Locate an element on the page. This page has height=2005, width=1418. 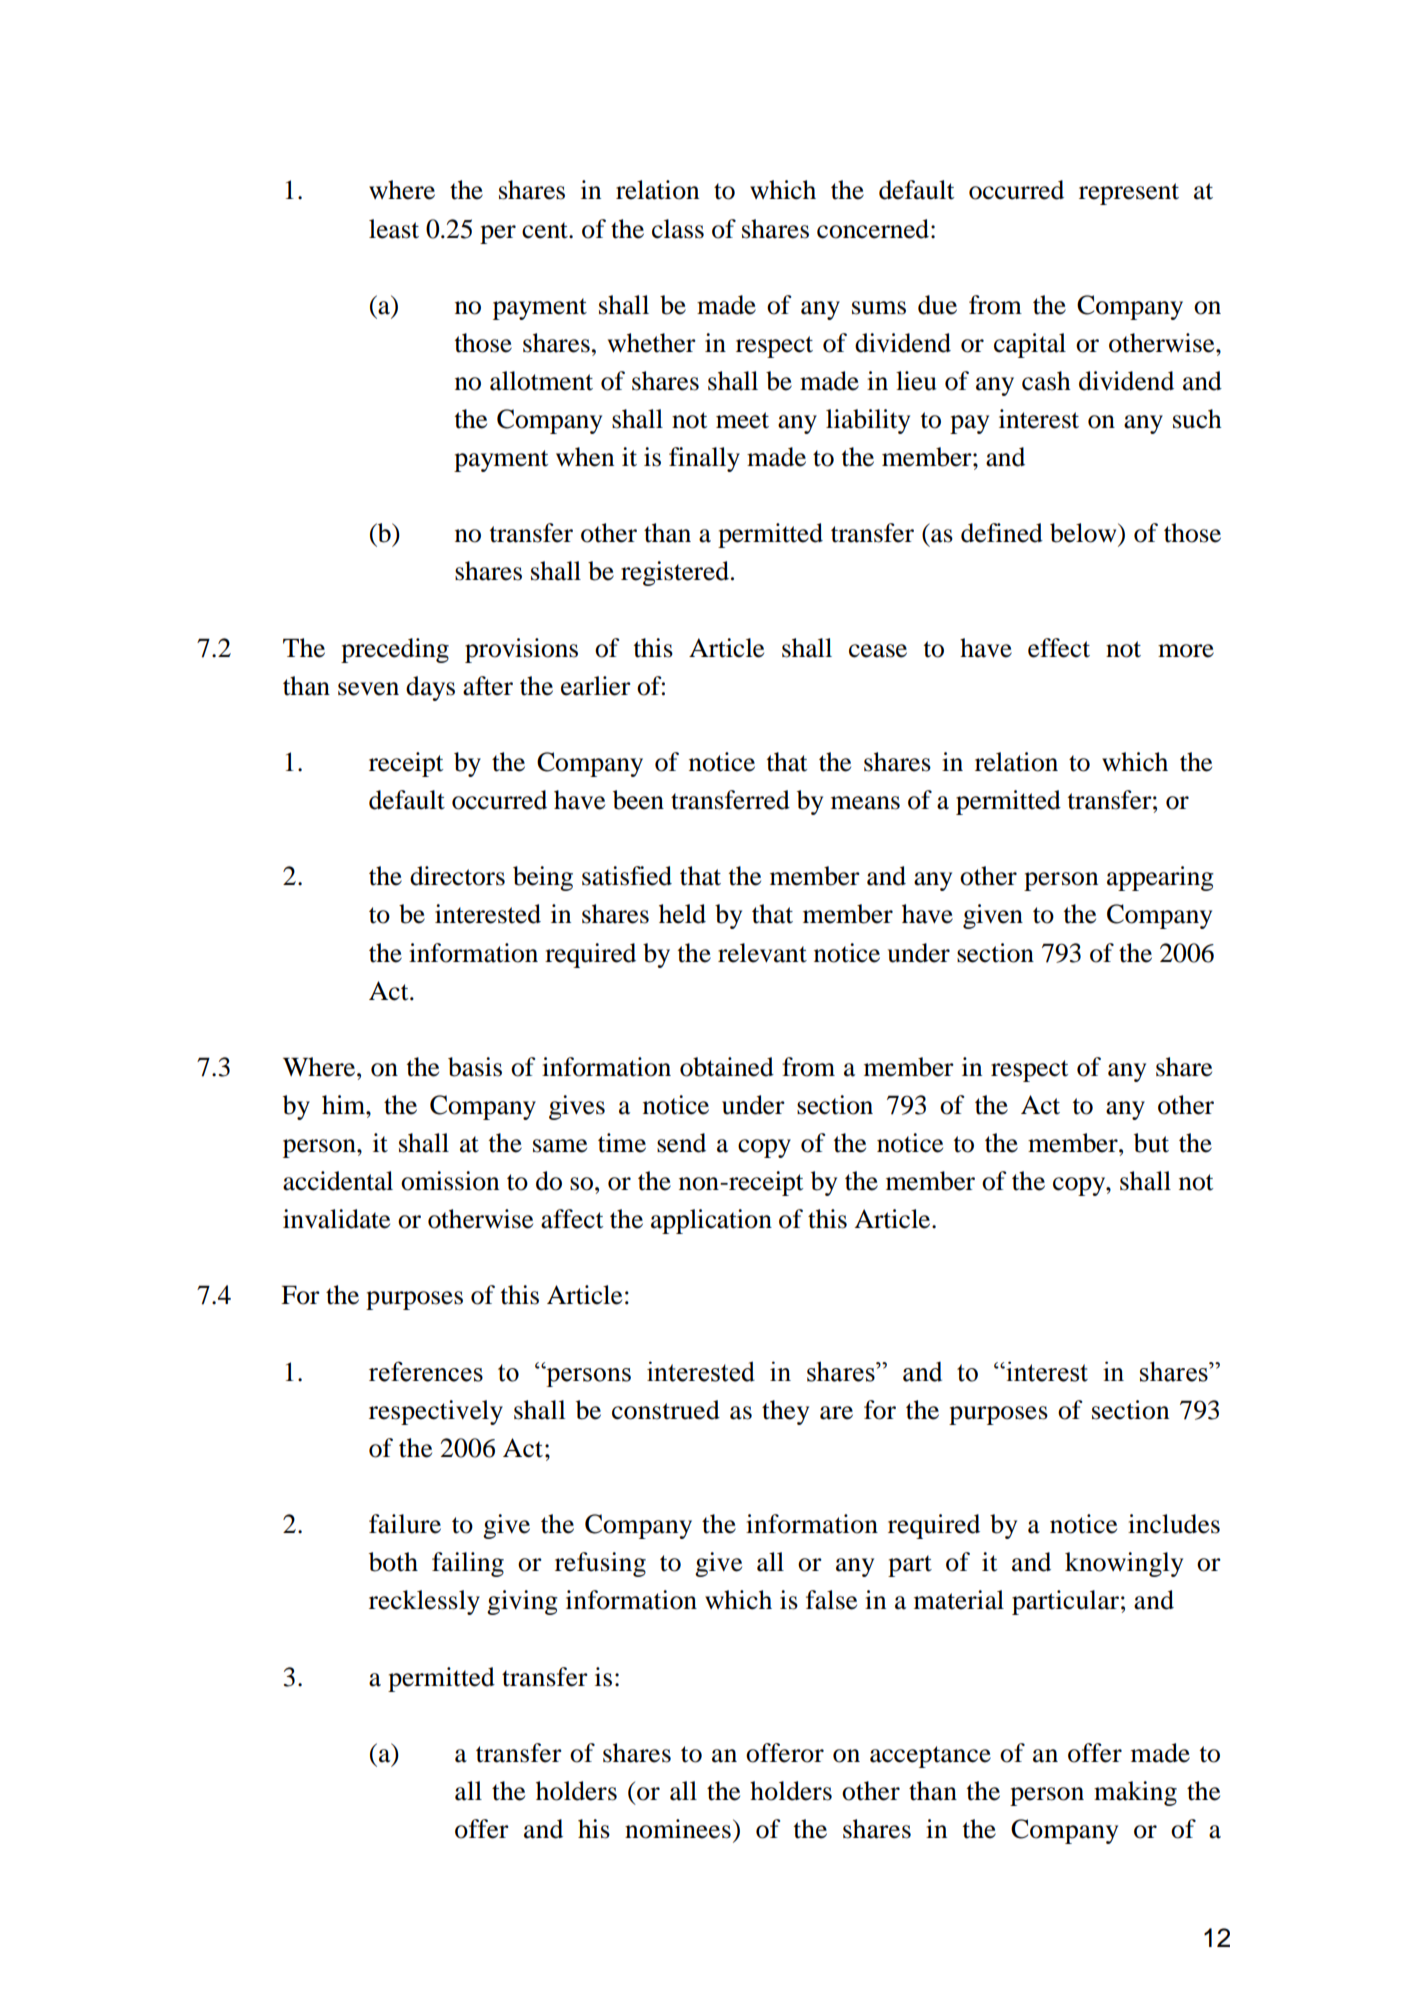
least is located at coordinates (394, 229).
